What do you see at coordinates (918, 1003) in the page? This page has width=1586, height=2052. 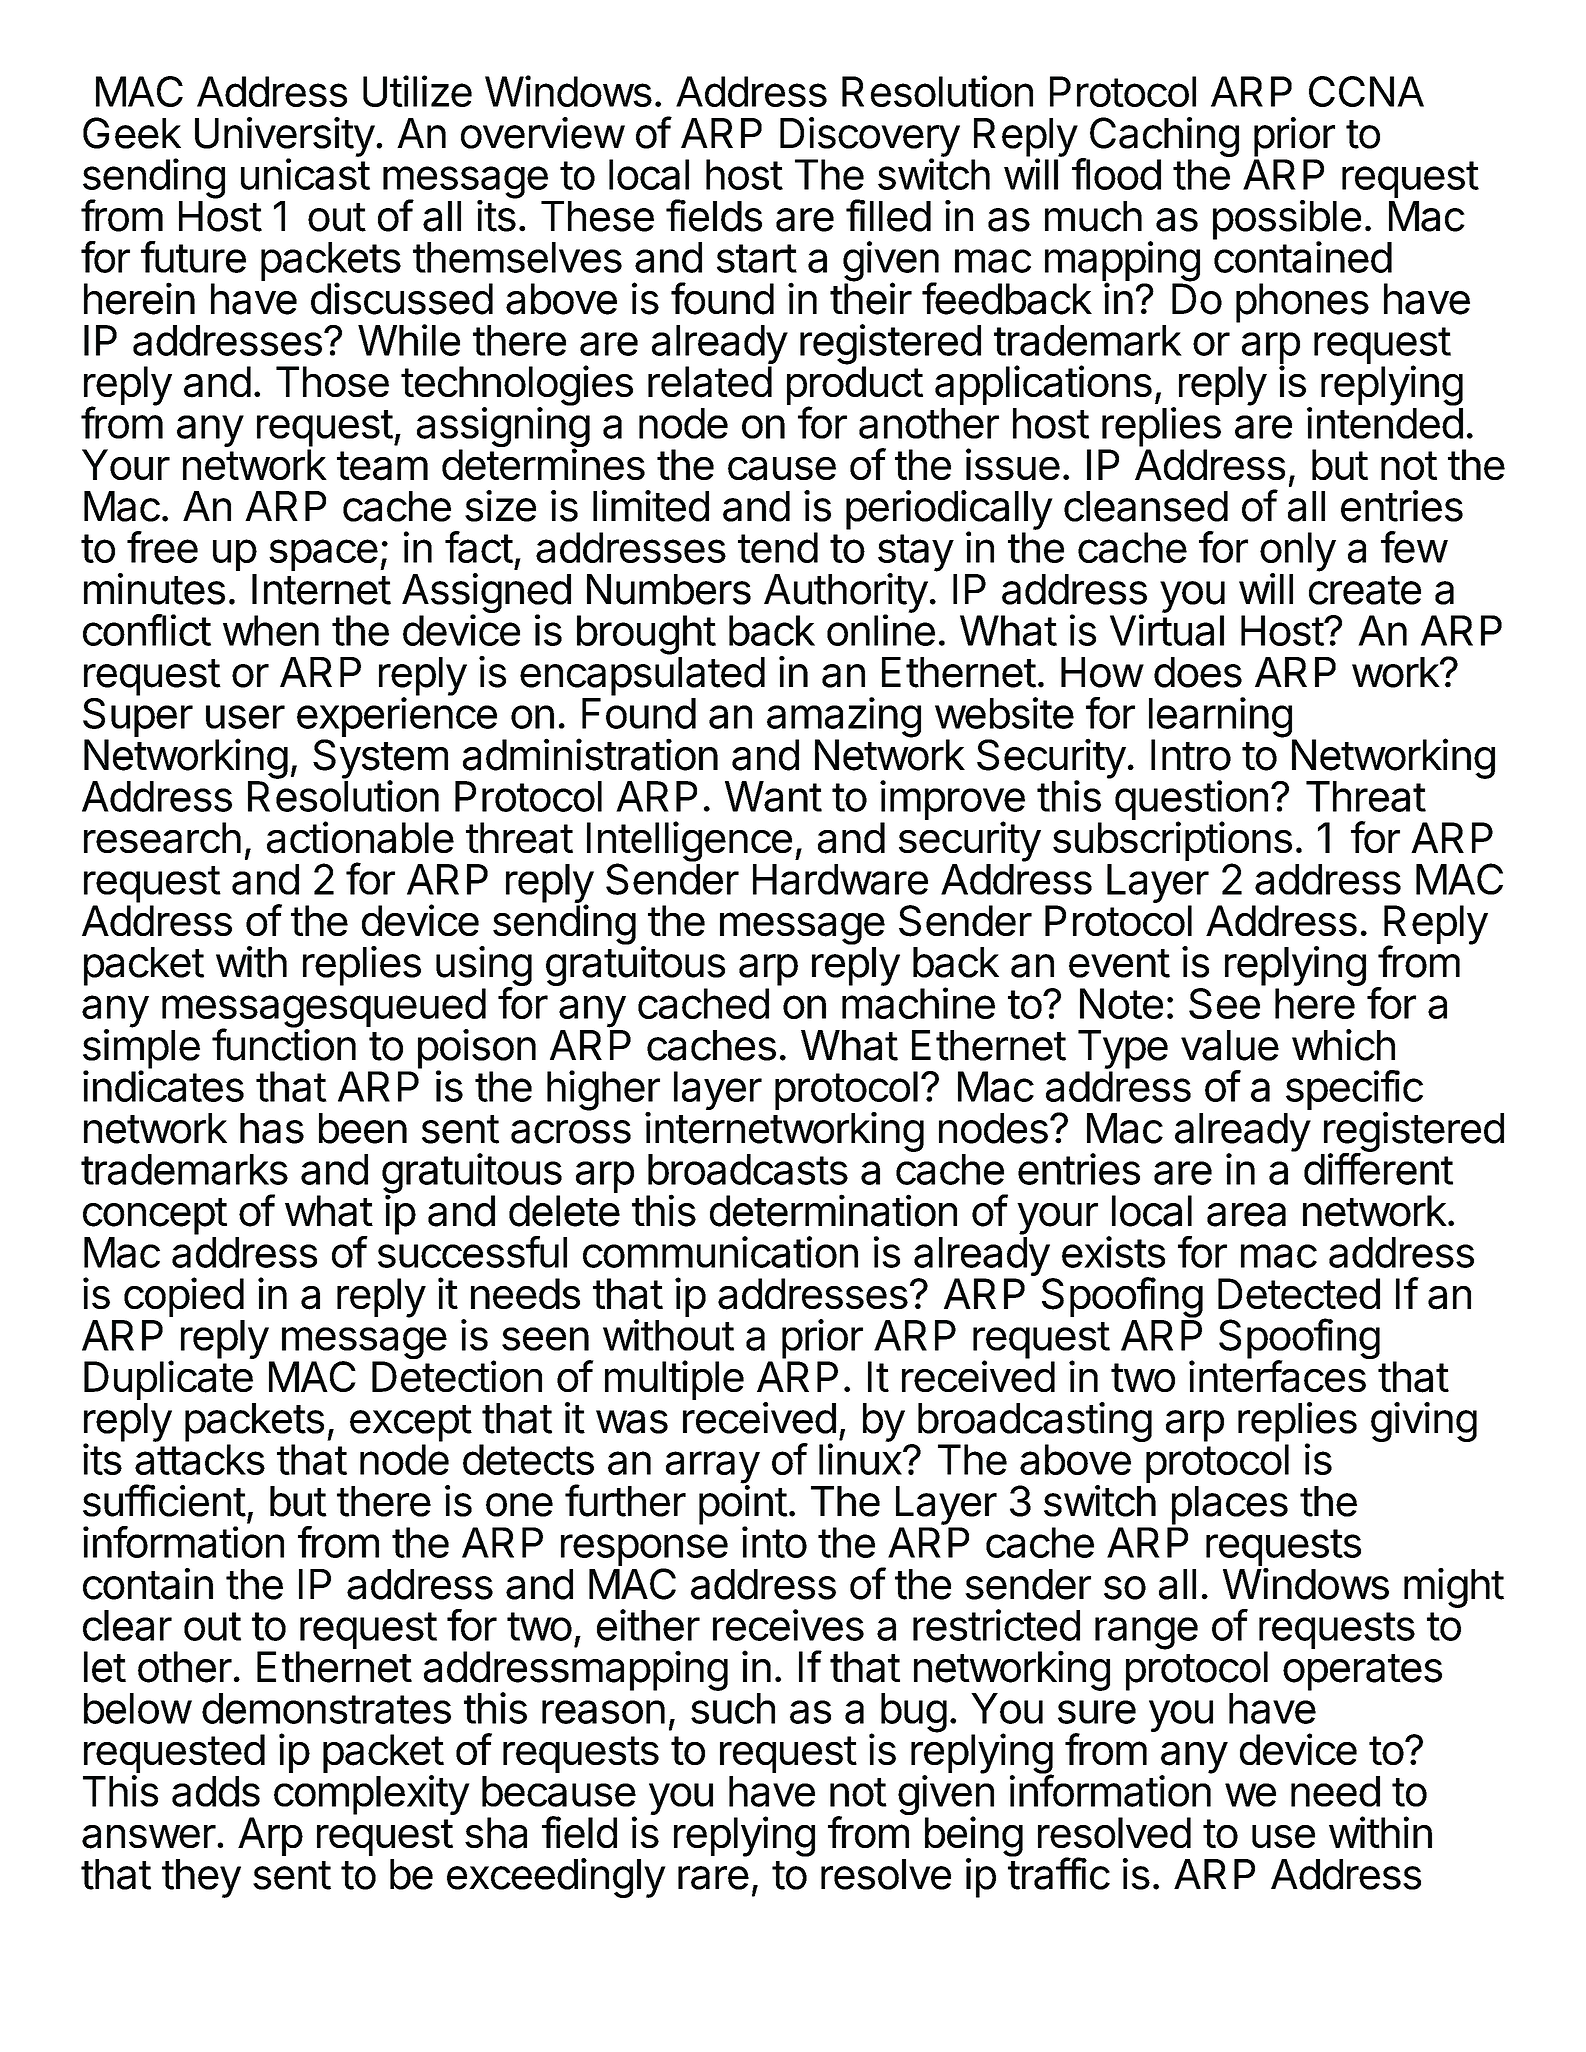 I see `machine` at bounding box center [918, 1003].
